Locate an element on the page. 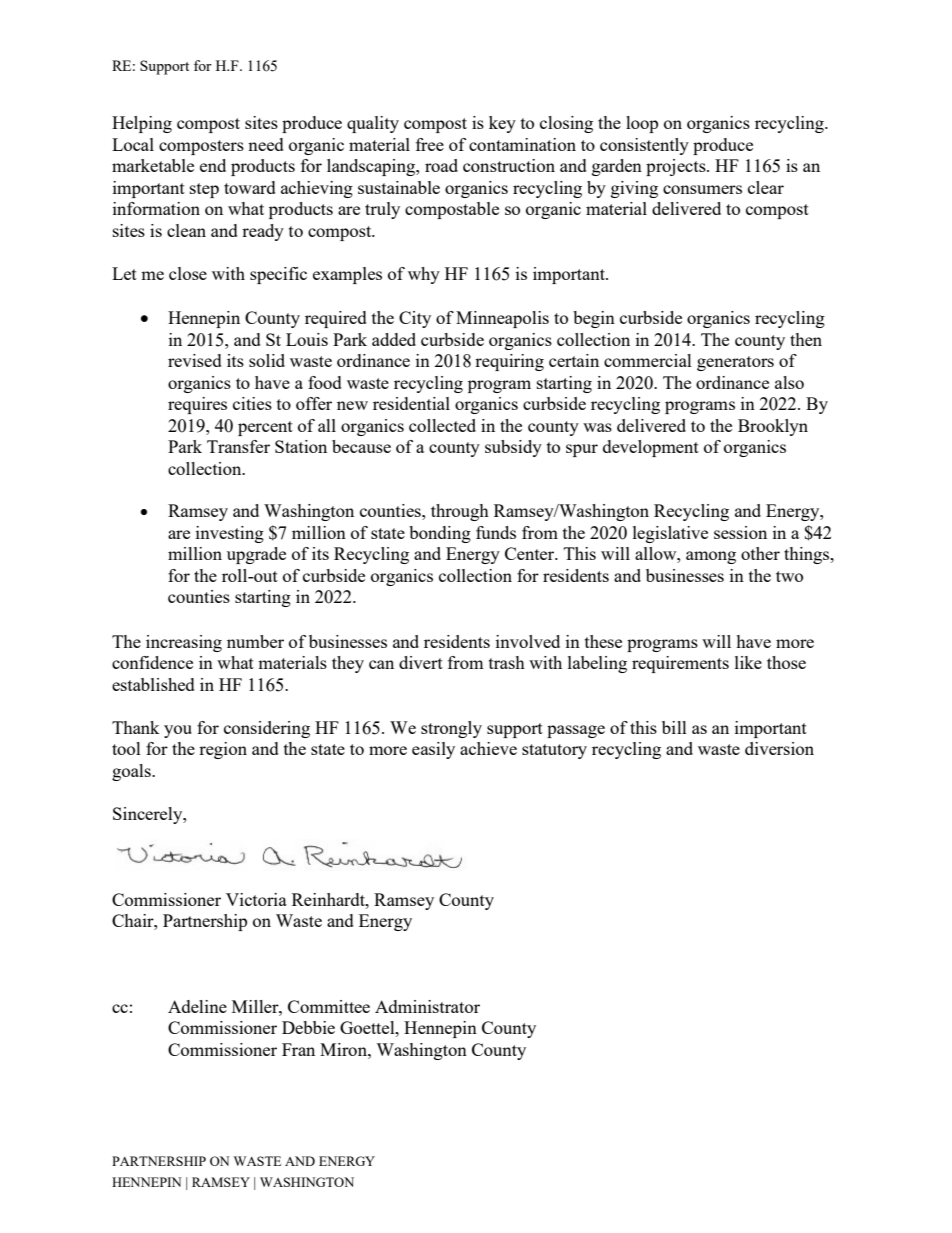 The width and height of the document is (952, 1233). Adeline is located at coordinates (197, 1006).
